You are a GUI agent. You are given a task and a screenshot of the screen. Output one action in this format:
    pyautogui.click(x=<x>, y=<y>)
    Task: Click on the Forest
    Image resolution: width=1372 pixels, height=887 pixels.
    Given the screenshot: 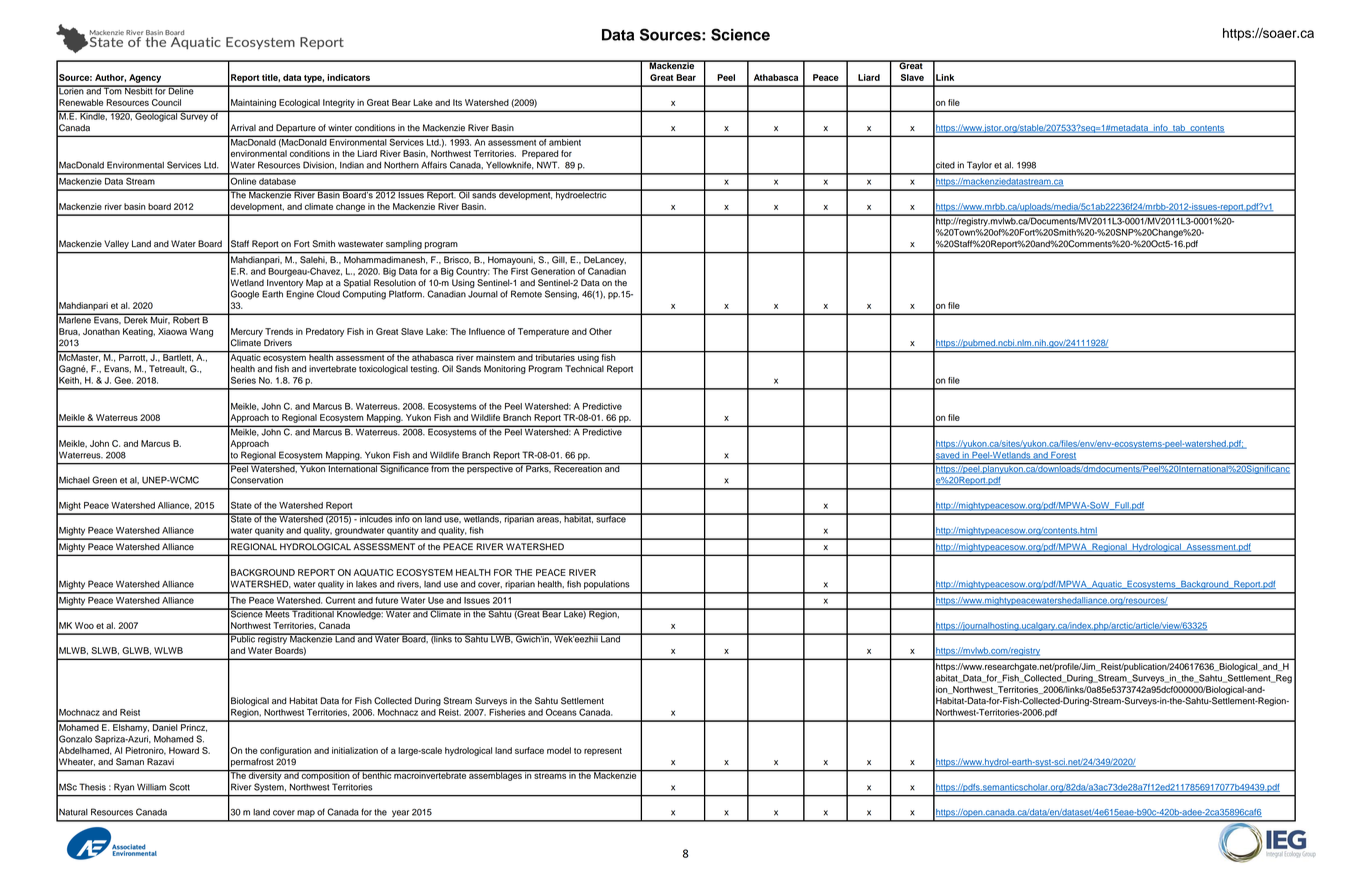 What is the action you would take?
    pyautogui.click(x=1062, y=456)
